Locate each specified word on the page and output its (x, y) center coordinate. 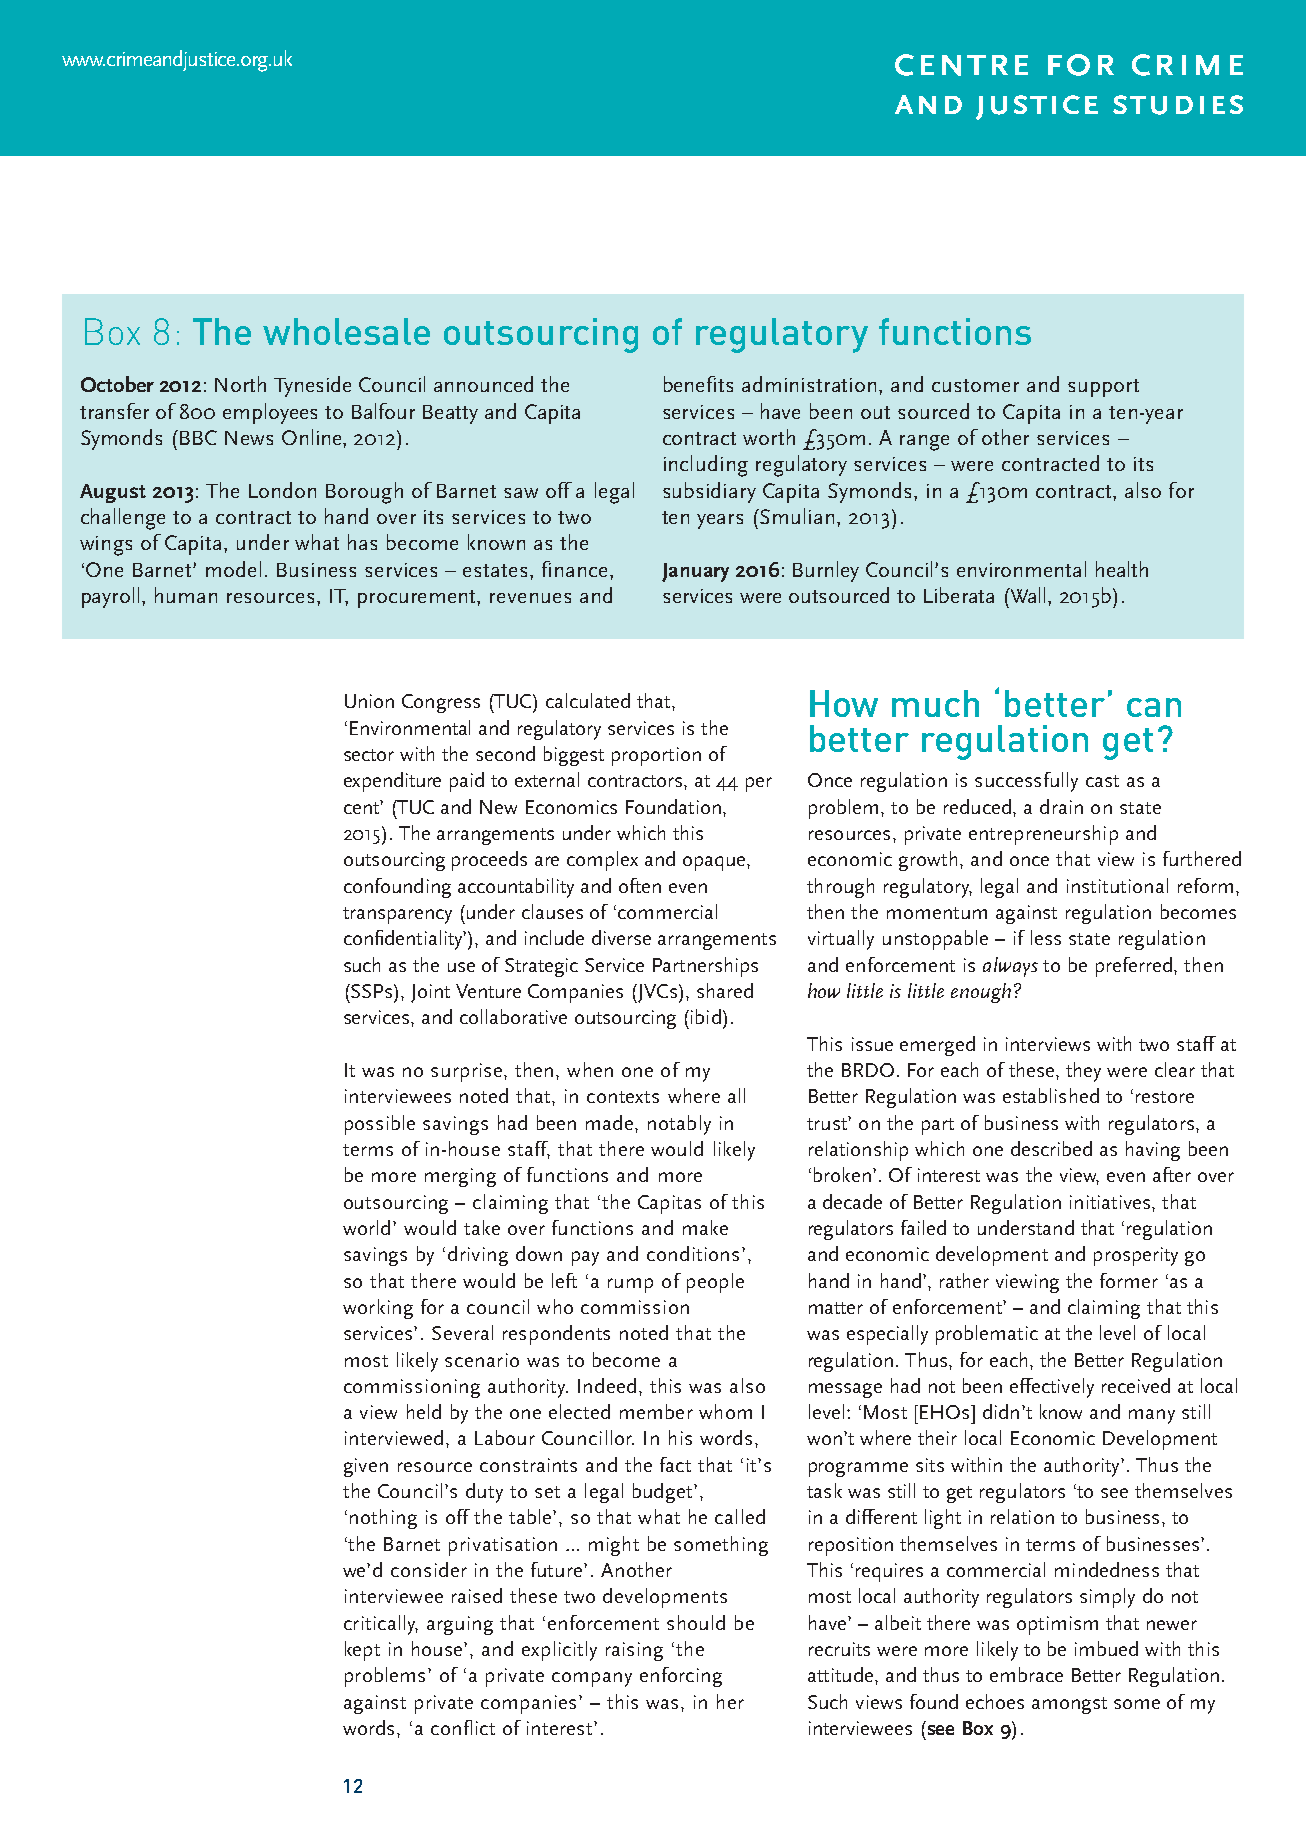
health (1122, 569)
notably (679, 1125)
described (1051, 1148)
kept (362, 1651)
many (1152, 1416)
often (640, 885)
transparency (397, 915)
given (366, 1467)
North (240, 384)
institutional (1117, 885)
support (1103, 388)
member (656, 1411)
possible (380, 1125)
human (186, 595)
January (695, 572)
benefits (698, 384)
